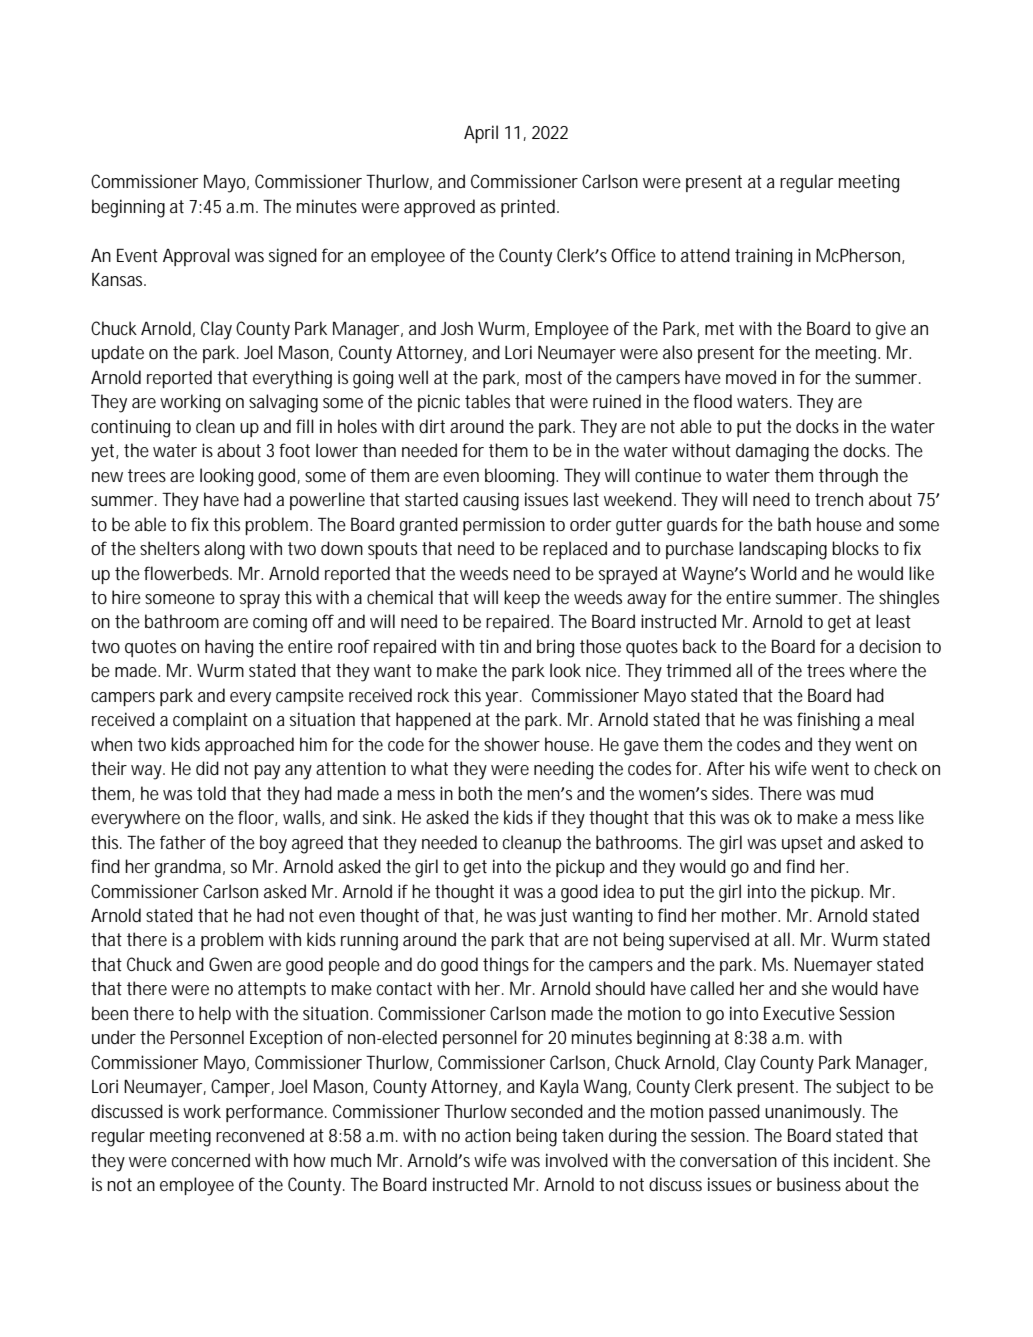 The image size is (1033, 1337). What do you see at coordinates (481, 134) in the screenshot?
I see `April` at bounding box center [481, 134].
